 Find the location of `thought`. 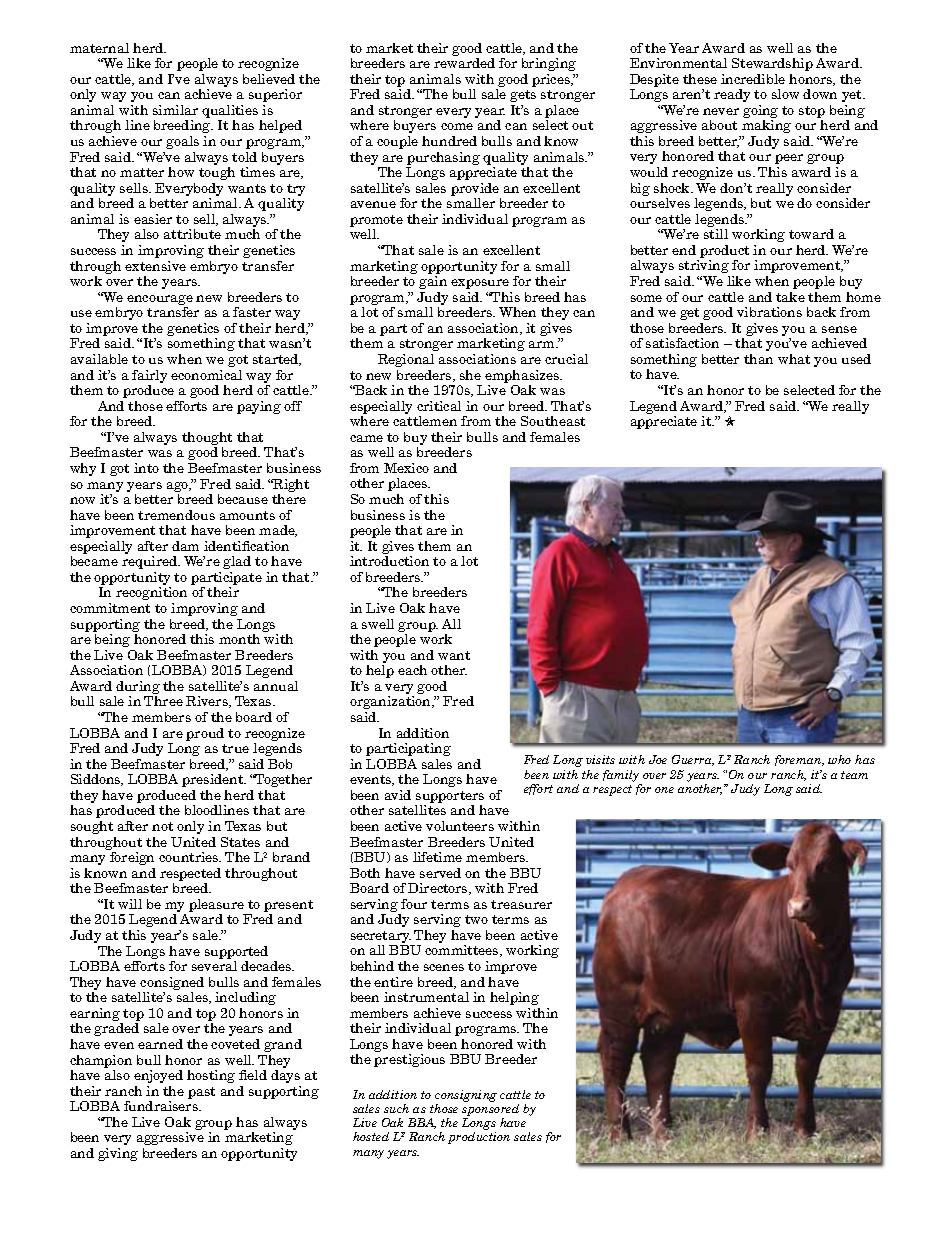

thought is located at coordinates (207, 440).
